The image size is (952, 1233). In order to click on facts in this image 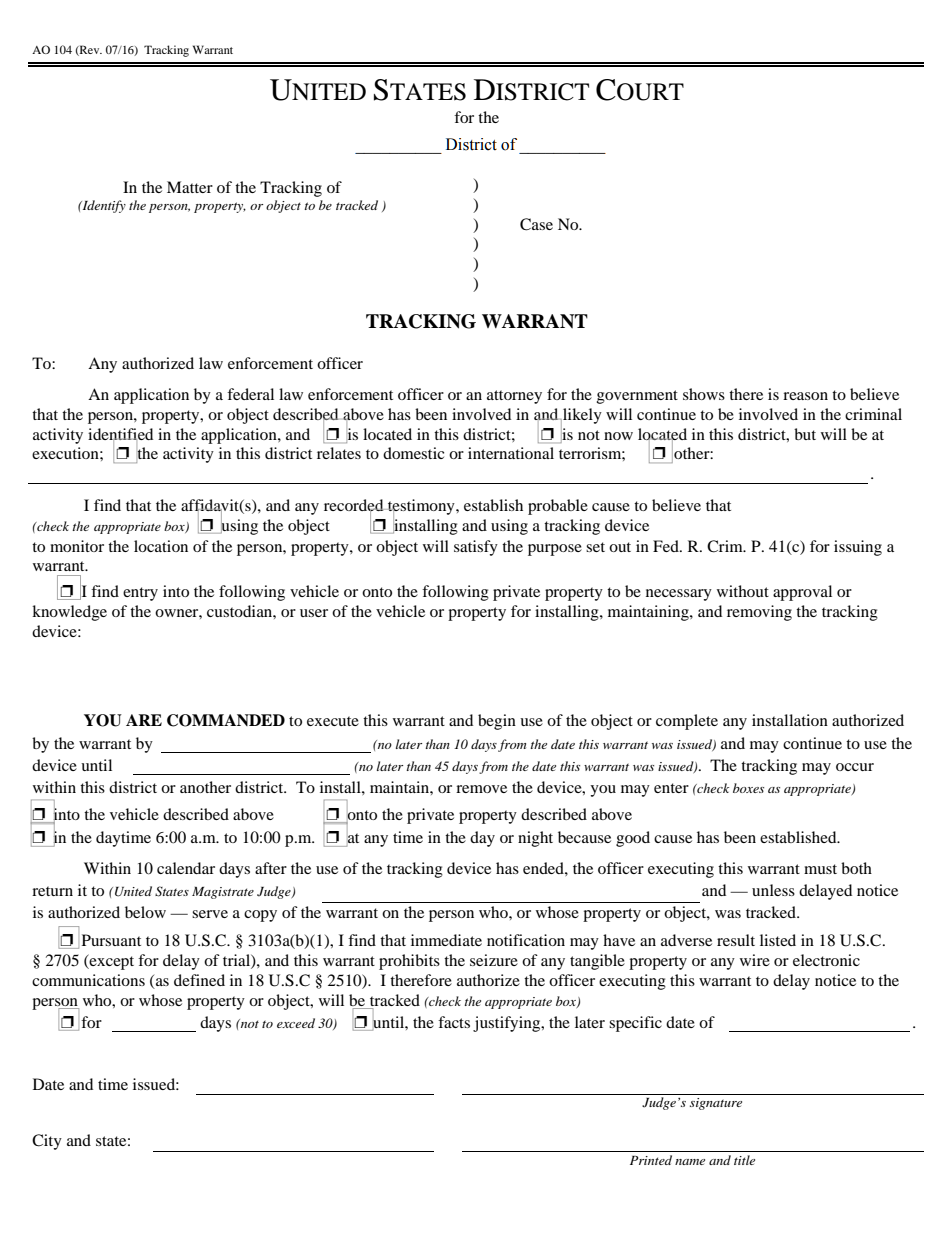, I will do `click(454, 1022)`.
